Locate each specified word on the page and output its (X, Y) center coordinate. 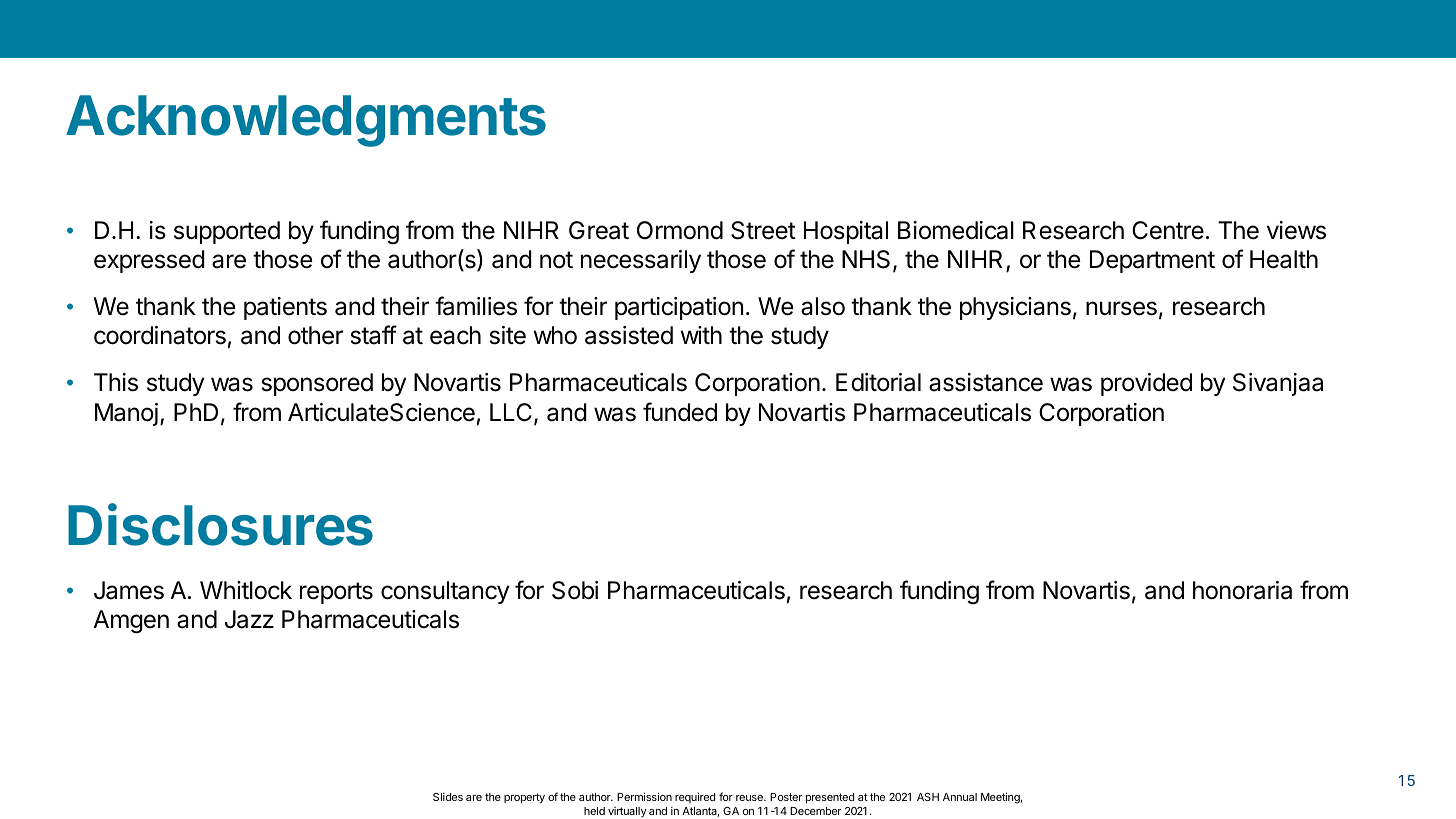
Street (763, 230)
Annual (960, 797)
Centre (1168, 230)
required (695, 797)
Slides (448, 797)
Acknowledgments (306, 121)
